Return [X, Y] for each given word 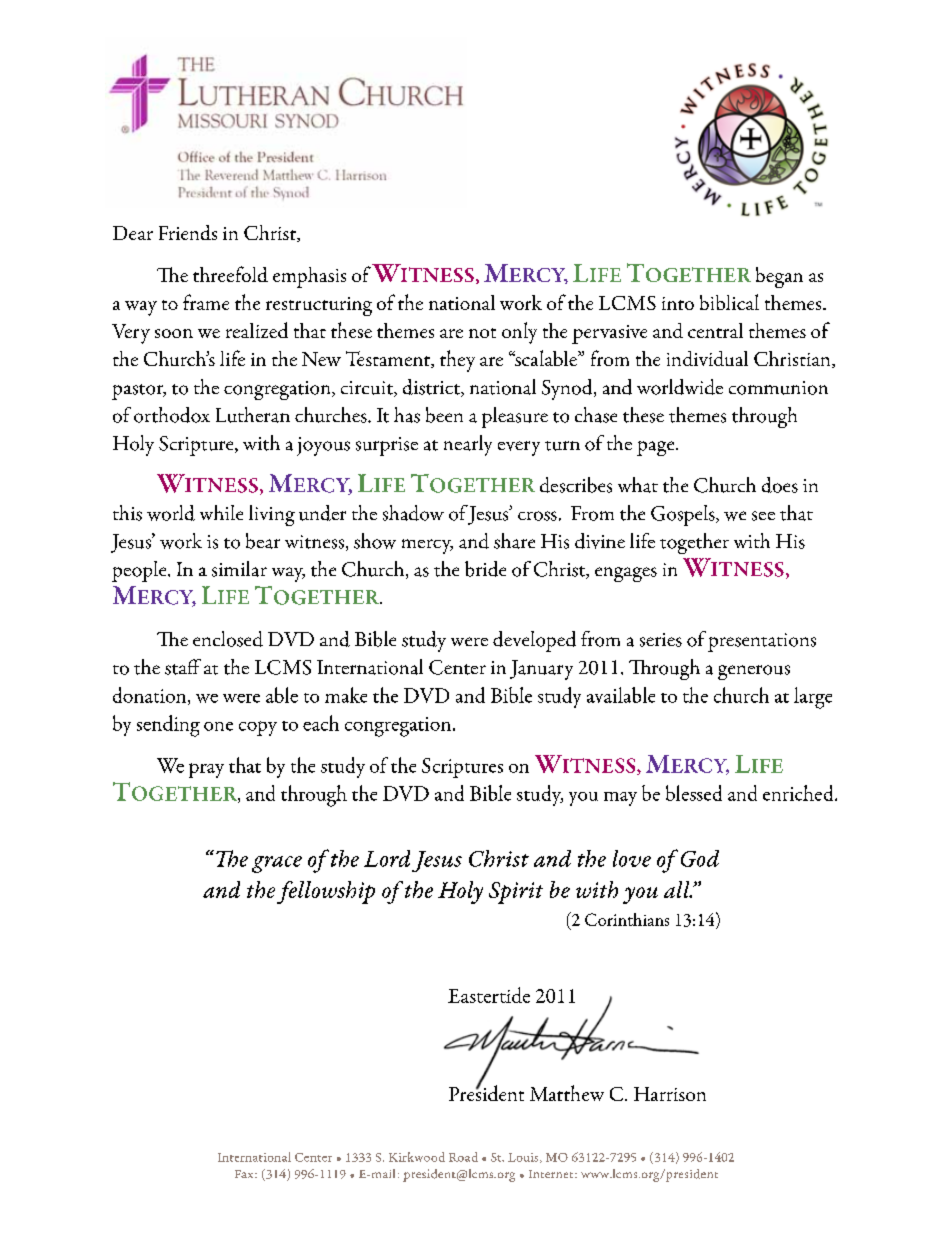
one [218, 726]
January [541, 670]
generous [754, 672]
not [482, 333]
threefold [230, 274]
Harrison [670, 1094]
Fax [245, 1174]
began [779, 277]
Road [463, 1157]
